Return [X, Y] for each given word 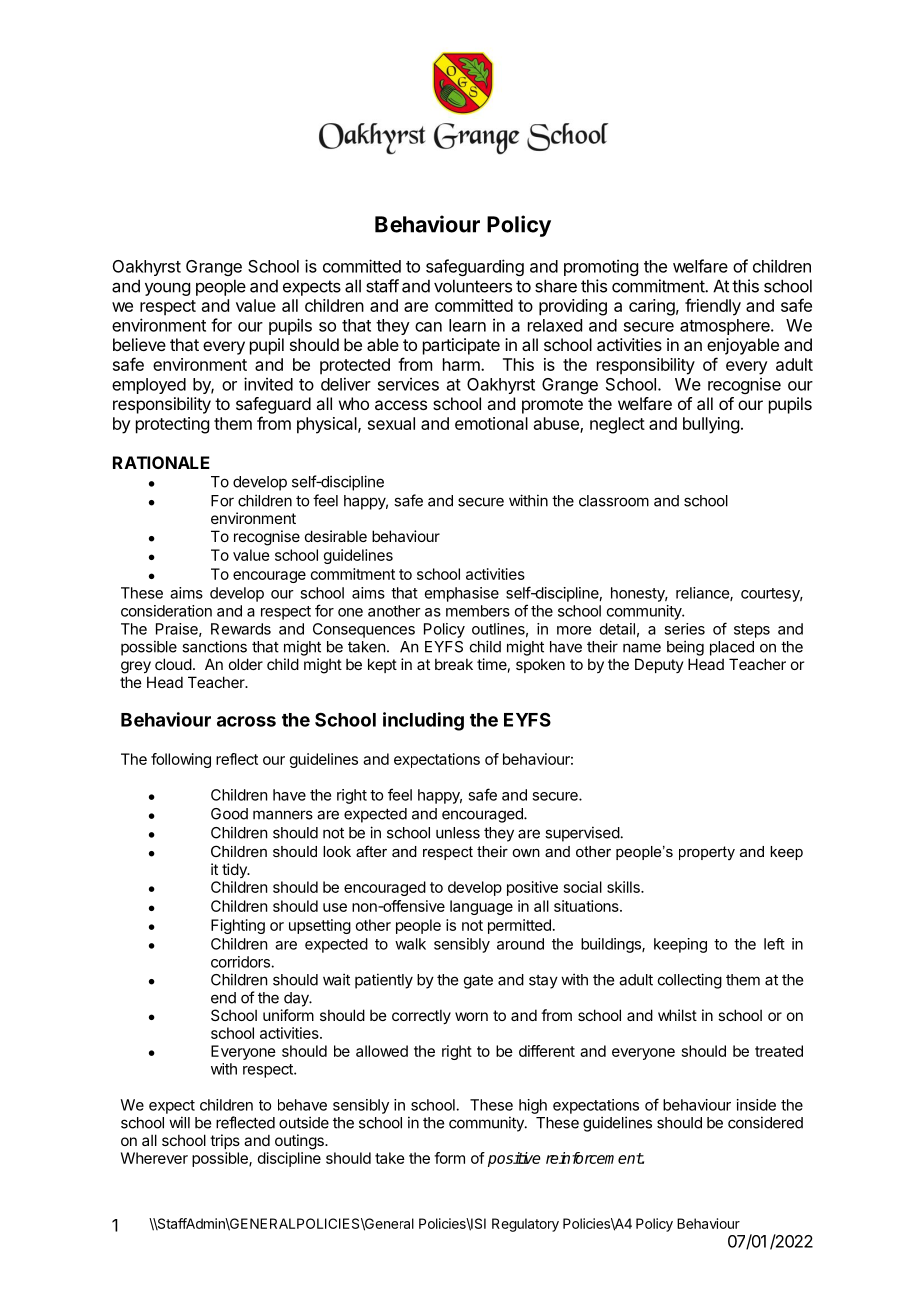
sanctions [214, 646]
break [454, 664]
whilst [677, 1015]
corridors [241, 962]
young [167, 289]
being [685, 648]
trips [225, 1141]
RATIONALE [161, 462]
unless [458, 833]
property [707, 853]
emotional [491, 423]
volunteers [473, 286]
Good [229, 814]
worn [471, 1016]
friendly [713, 307]
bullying [711, 425]
